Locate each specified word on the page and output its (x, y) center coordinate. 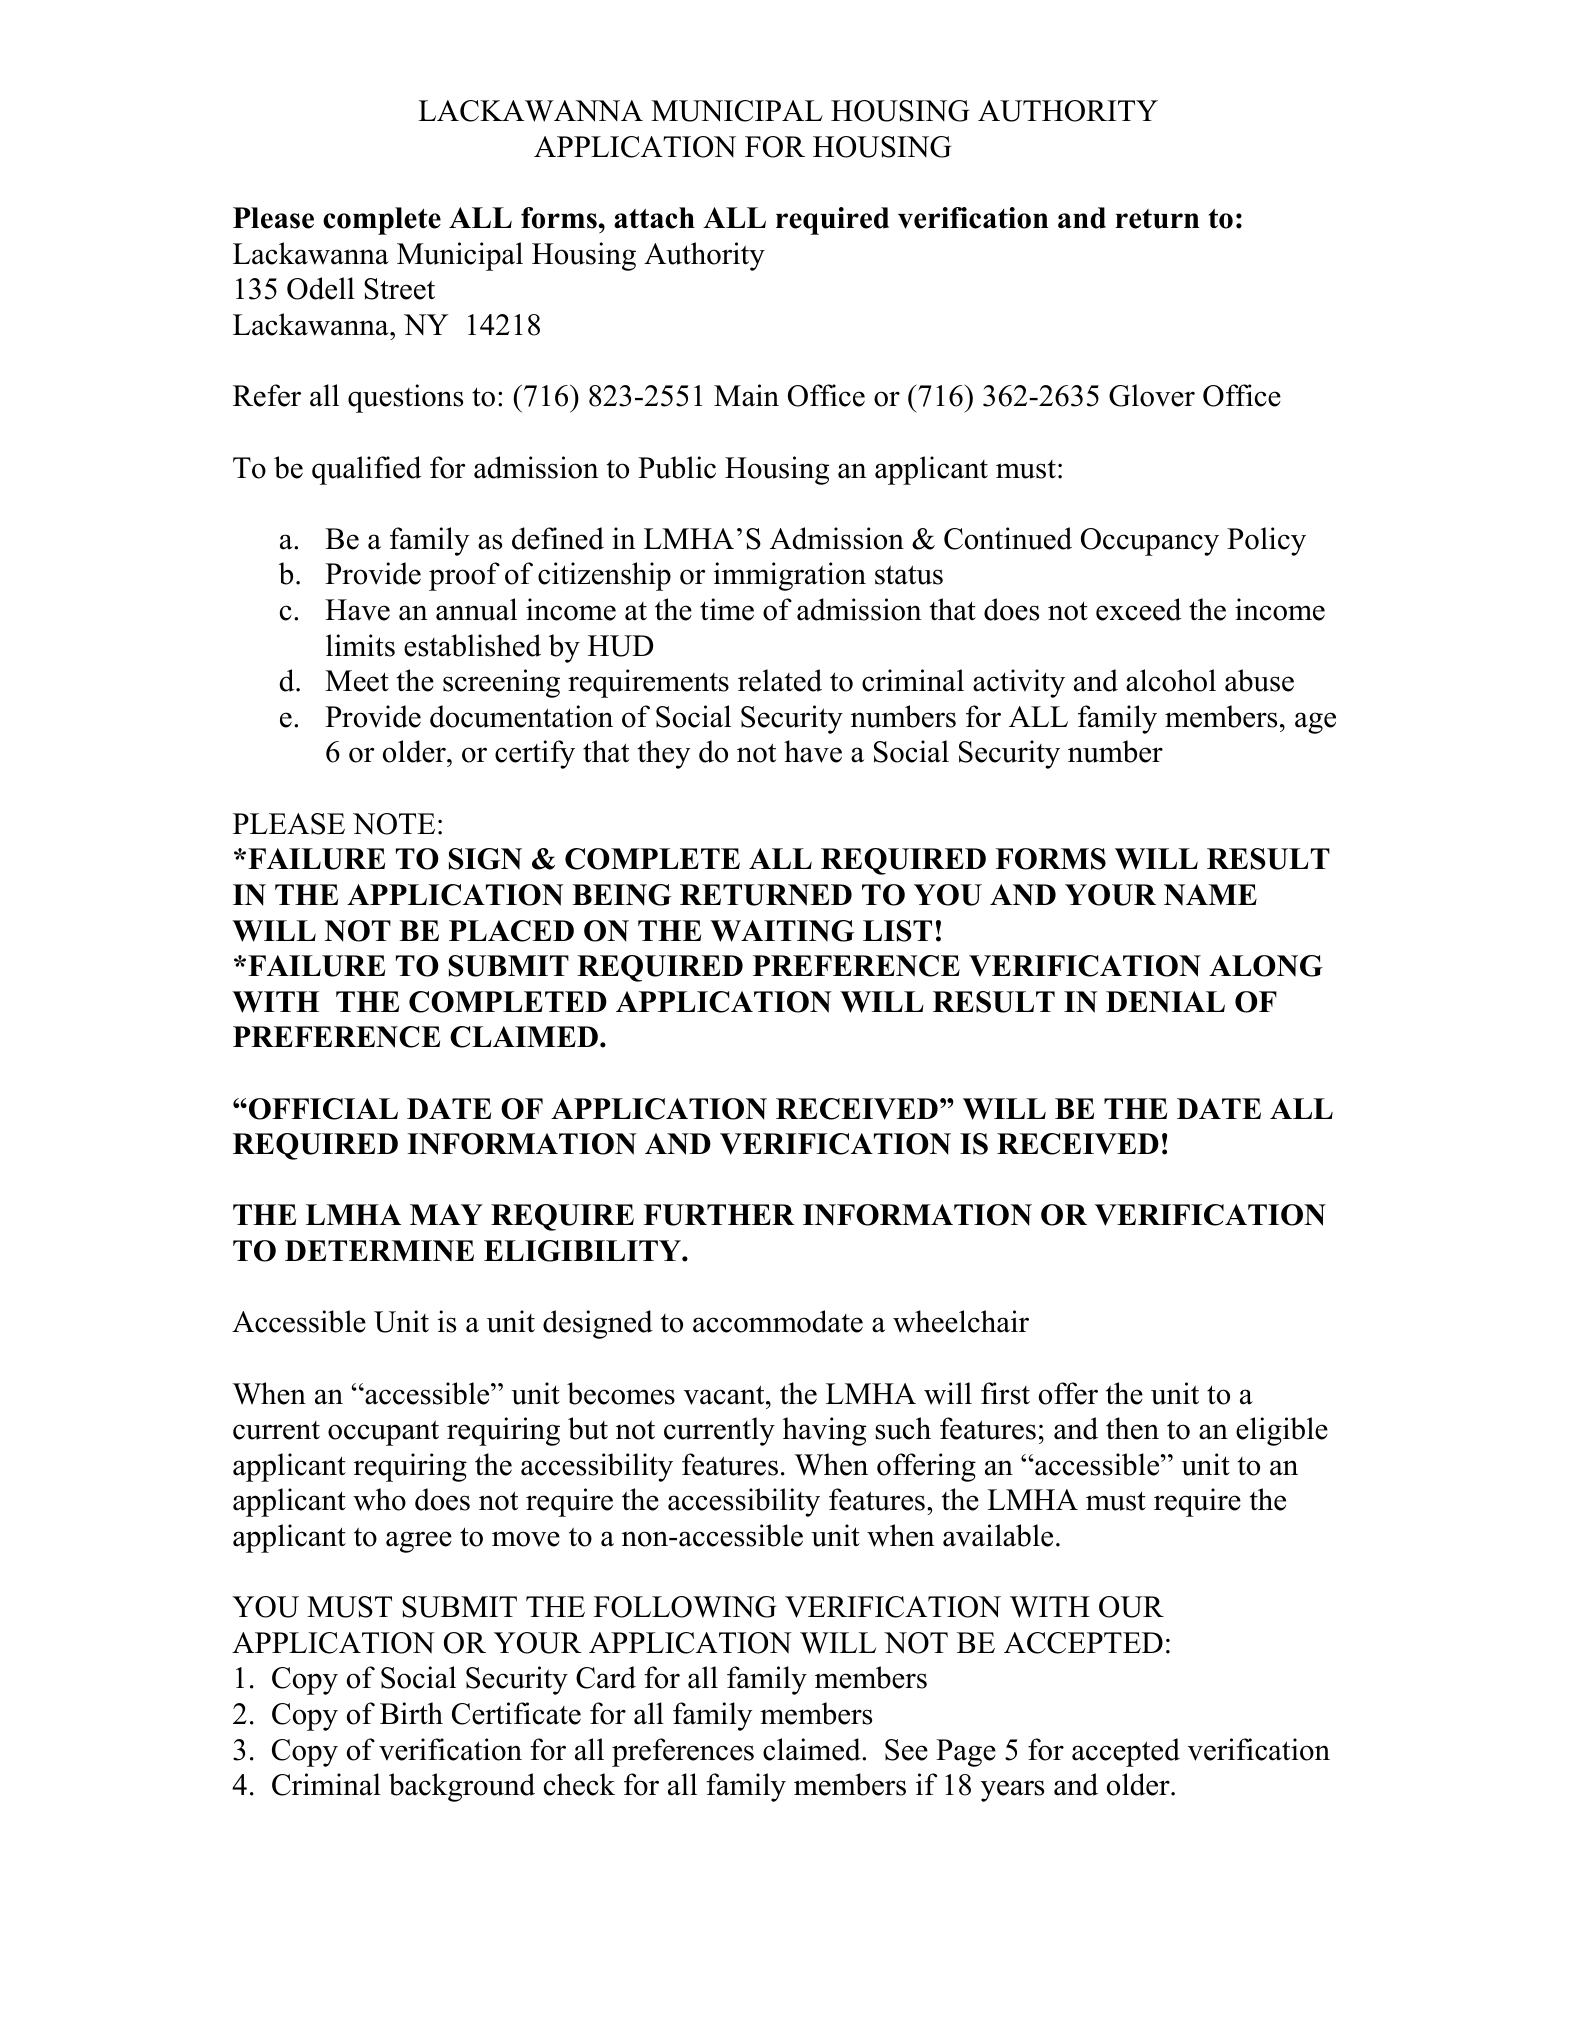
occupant (383, 1433)
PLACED (511, 931)
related (780, 680)
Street (399, 289)
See (906, 1750)
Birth (411, 1713)
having (824, 1431)
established (472, 645)
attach (654, 218)
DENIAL (1165, 1002)
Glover (1152, 395)
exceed (1138, 609)
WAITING (782, 931)
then (1132, 1428)
